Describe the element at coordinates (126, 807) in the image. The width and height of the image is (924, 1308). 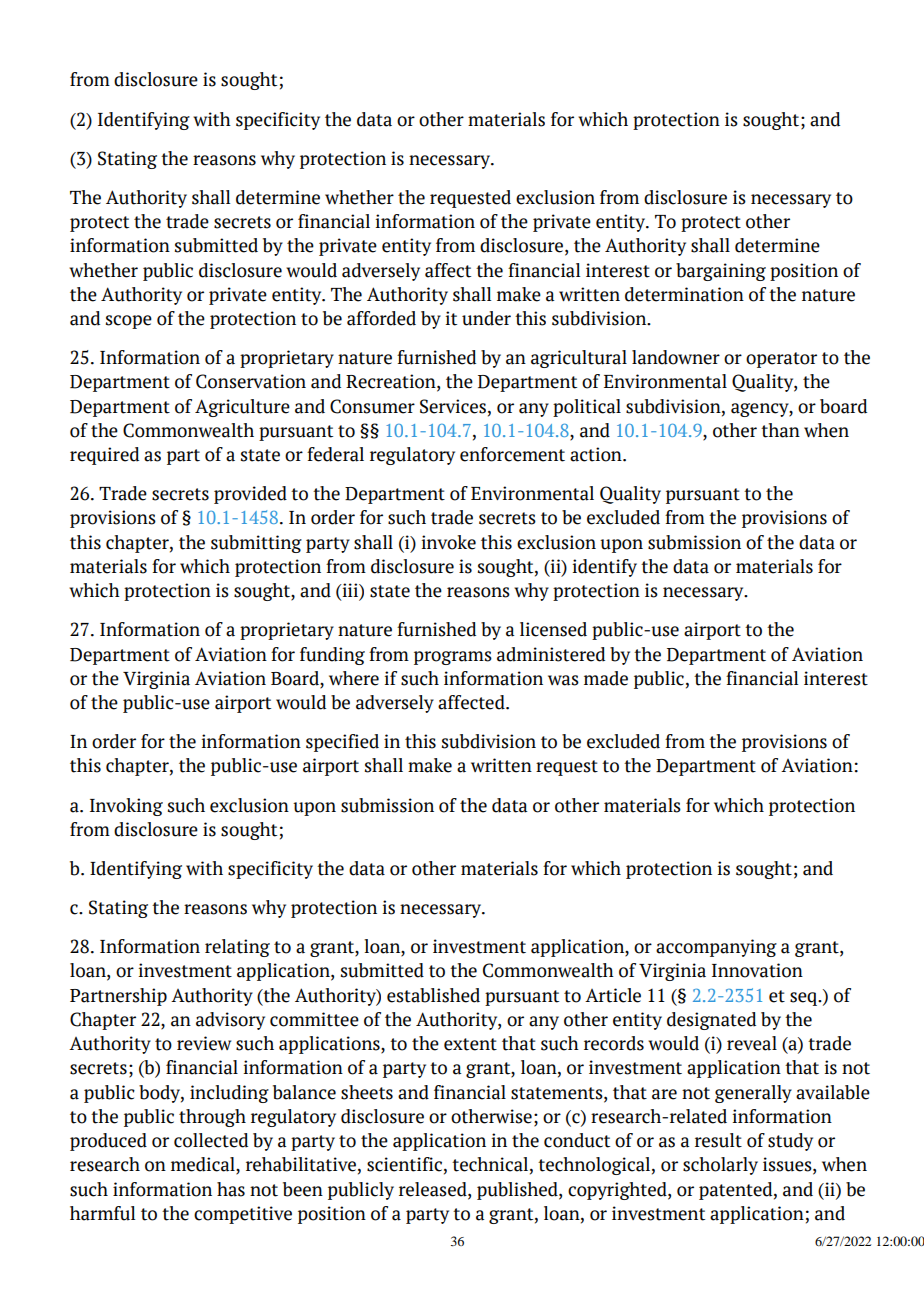
I see `Invoking` at that location.
